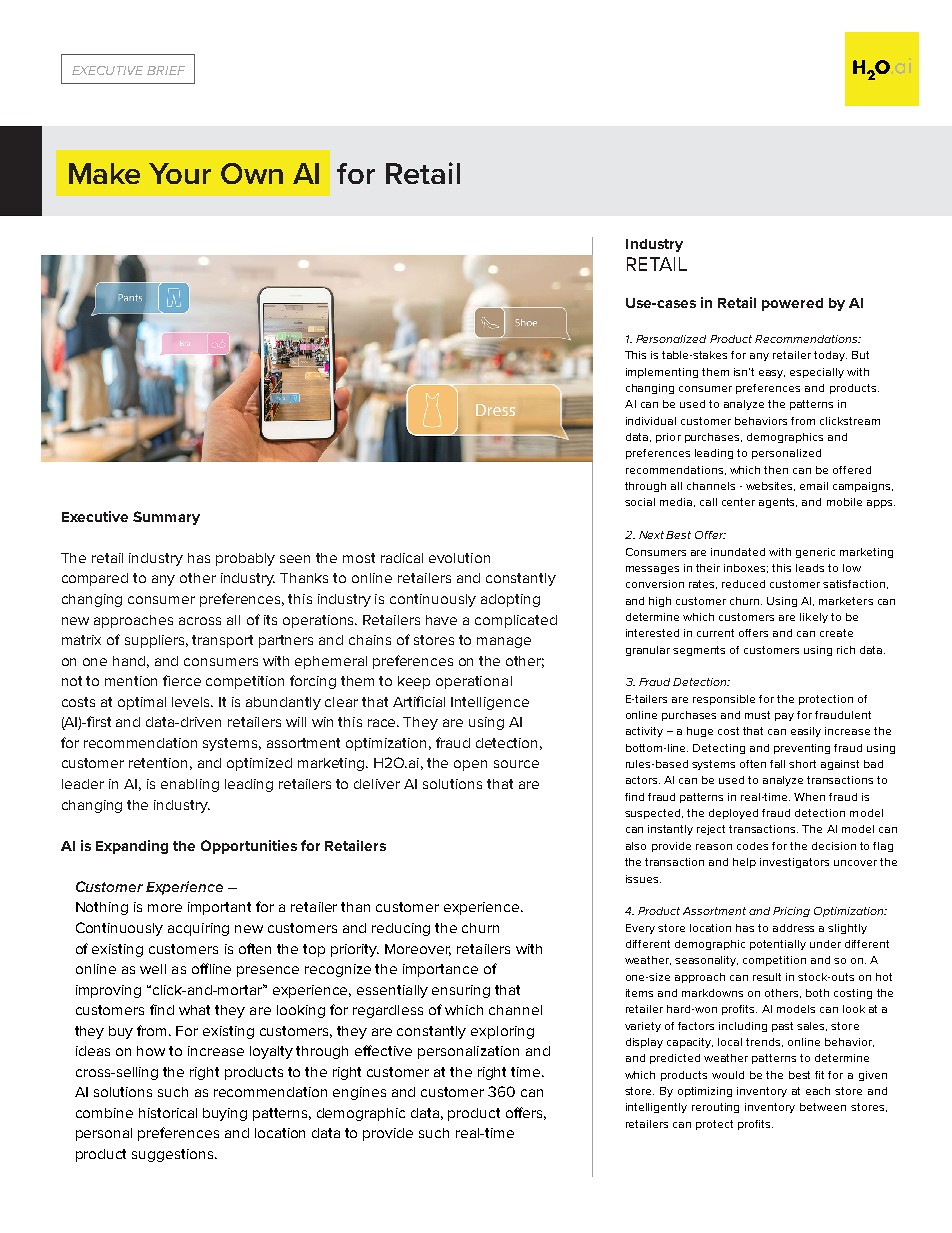  Describe the element at coordinates (180, 173) in the image. I see `Your` at that location.
